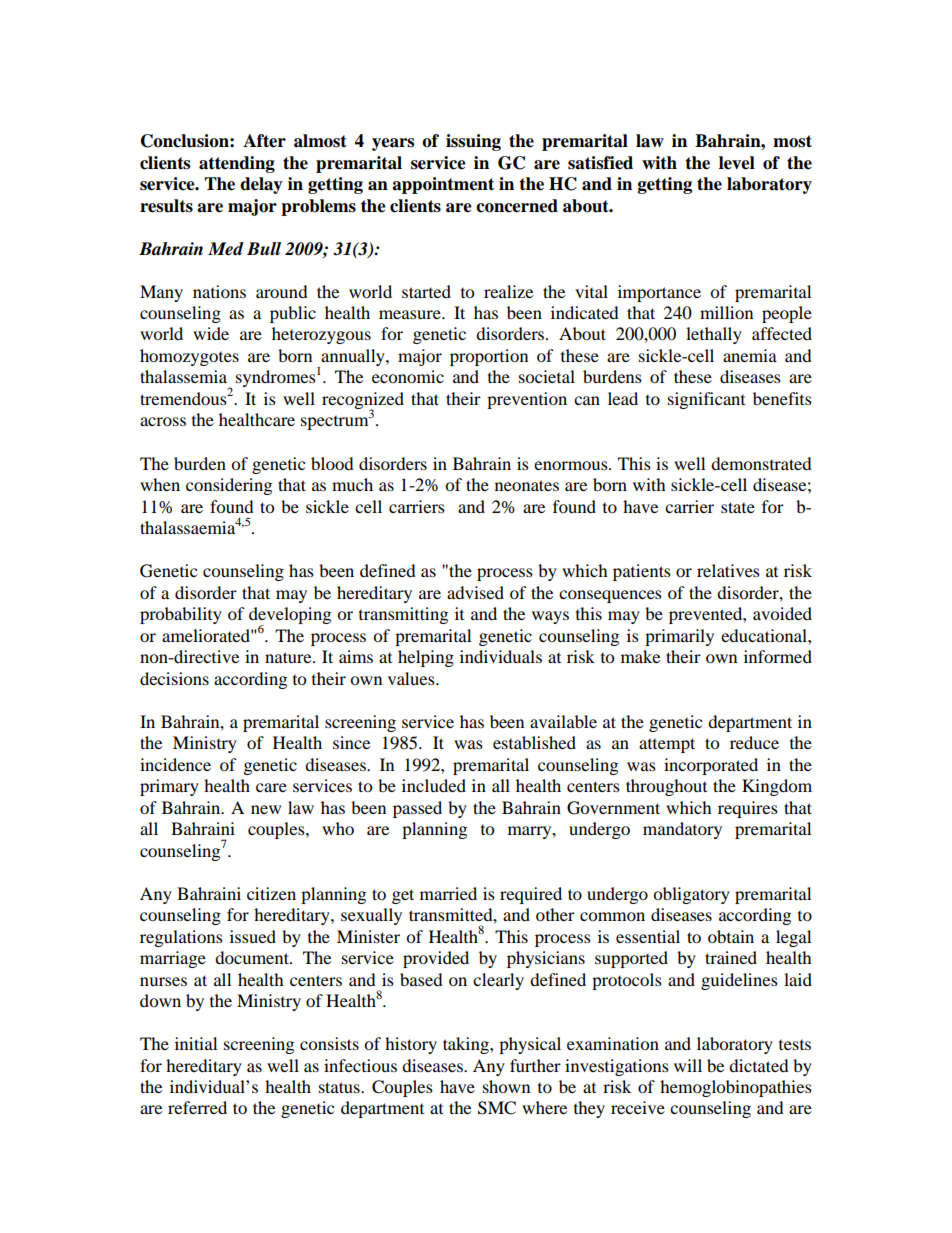  What do you see at coordinates (506, 1086) in the page?
I see `shown` at bounding box center [506, 1086].
